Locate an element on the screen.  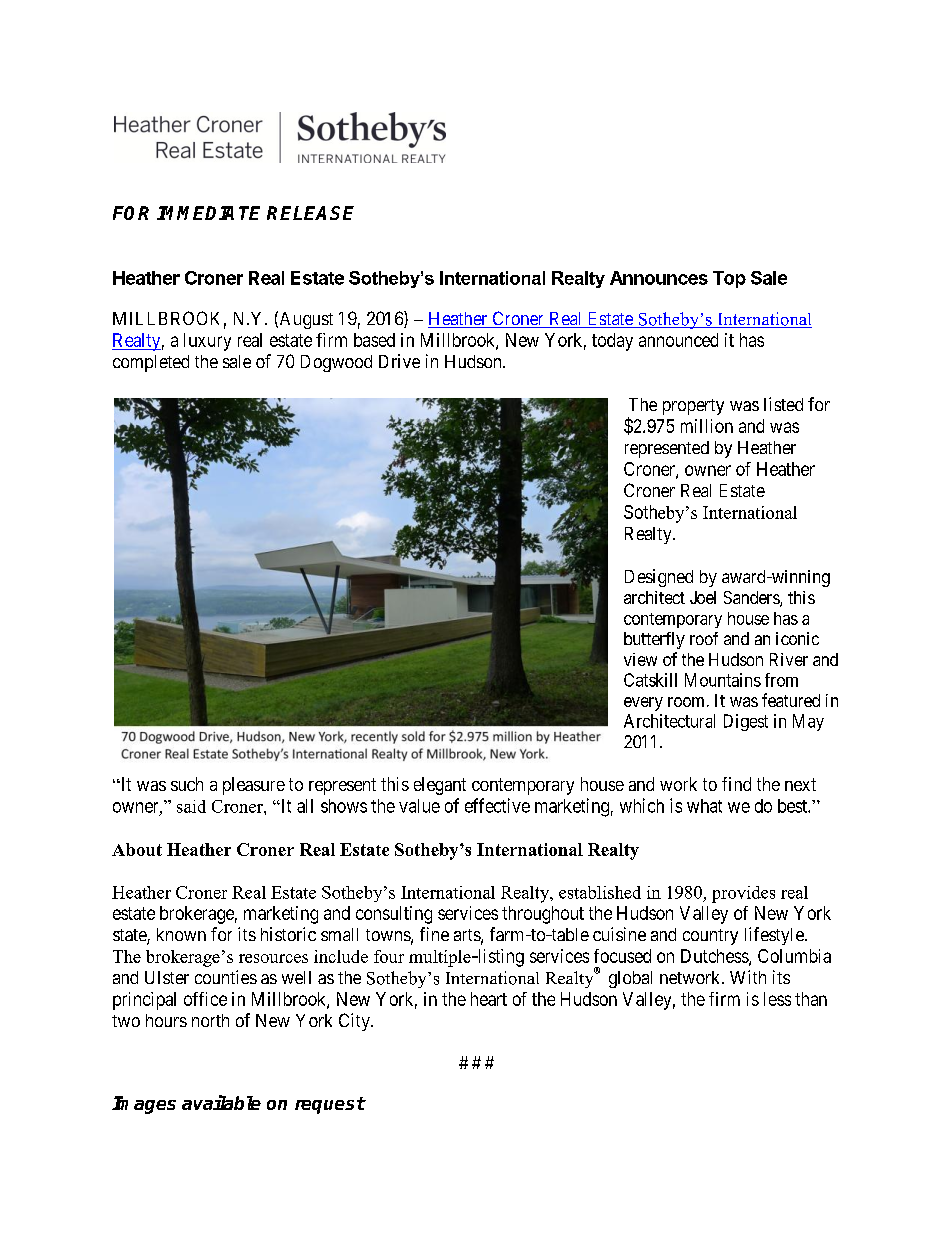
Designed is located at coordinates (659, 578).
